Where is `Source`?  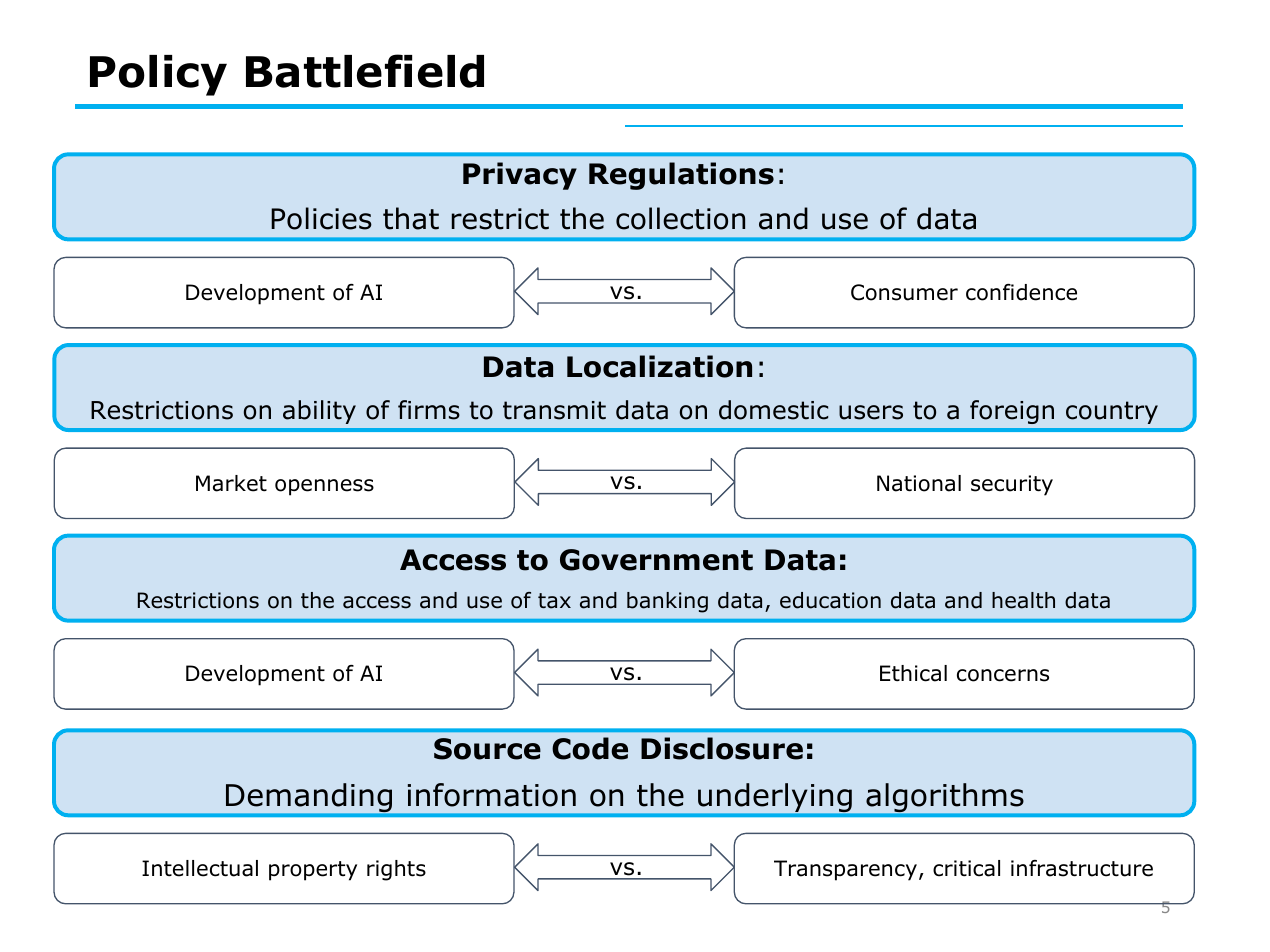
Source is located at coordinates (487, 749).
